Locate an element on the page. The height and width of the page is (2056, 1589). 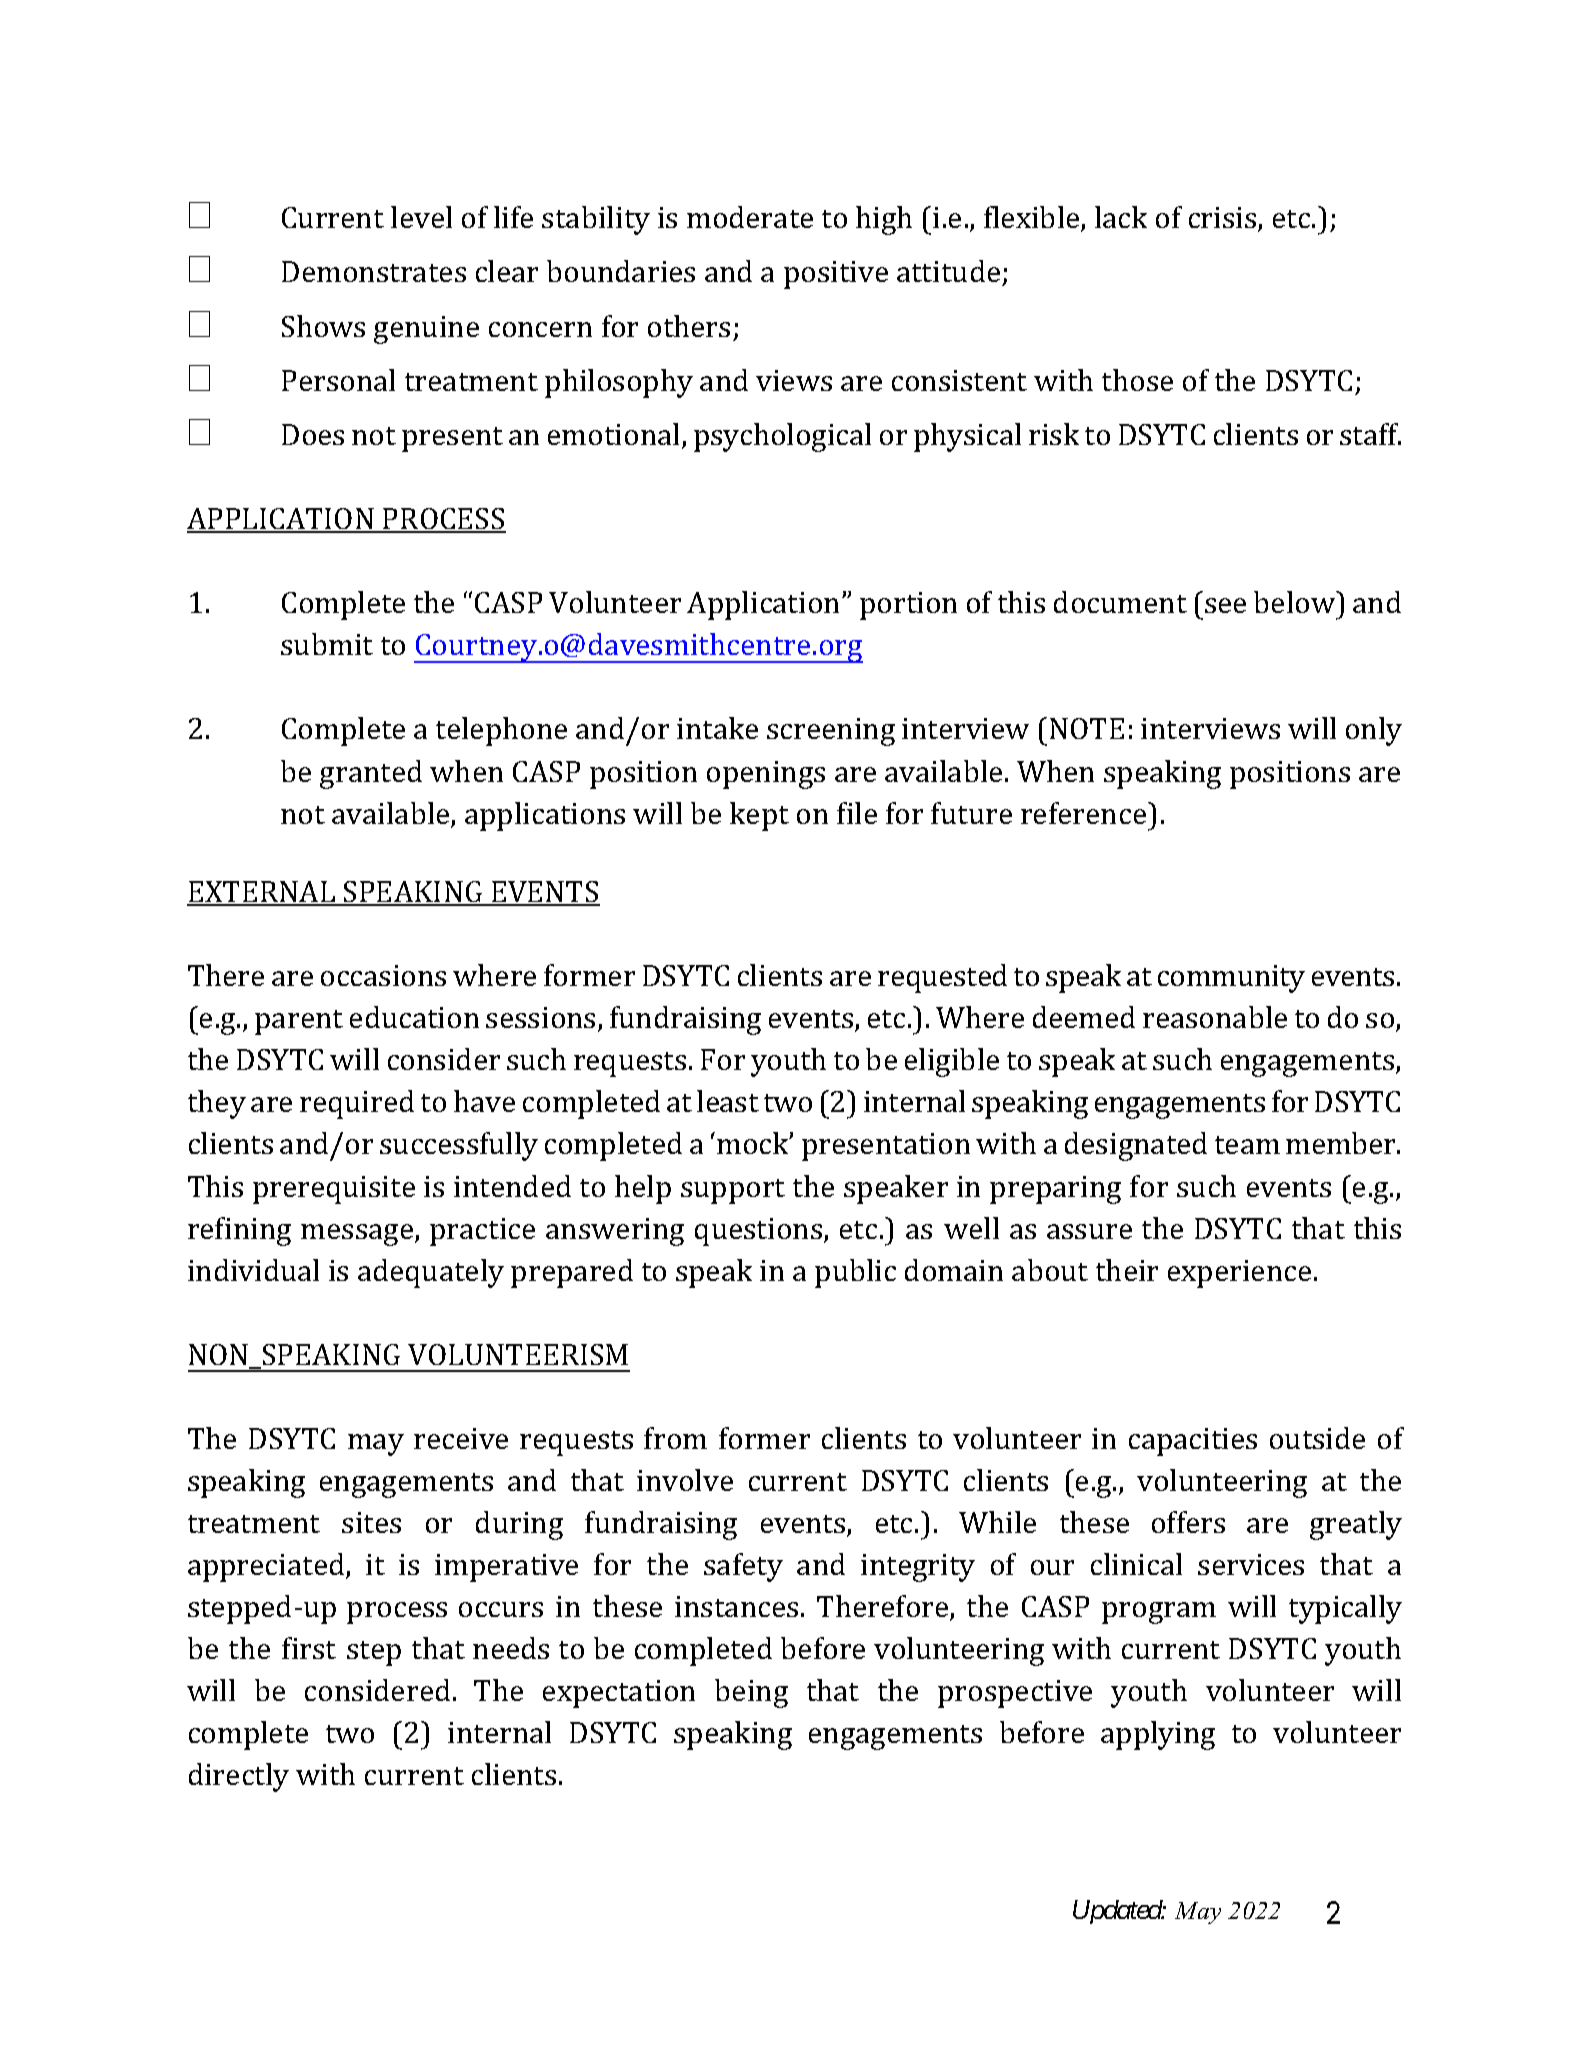
occasions is located at coordinates (383, 975).
